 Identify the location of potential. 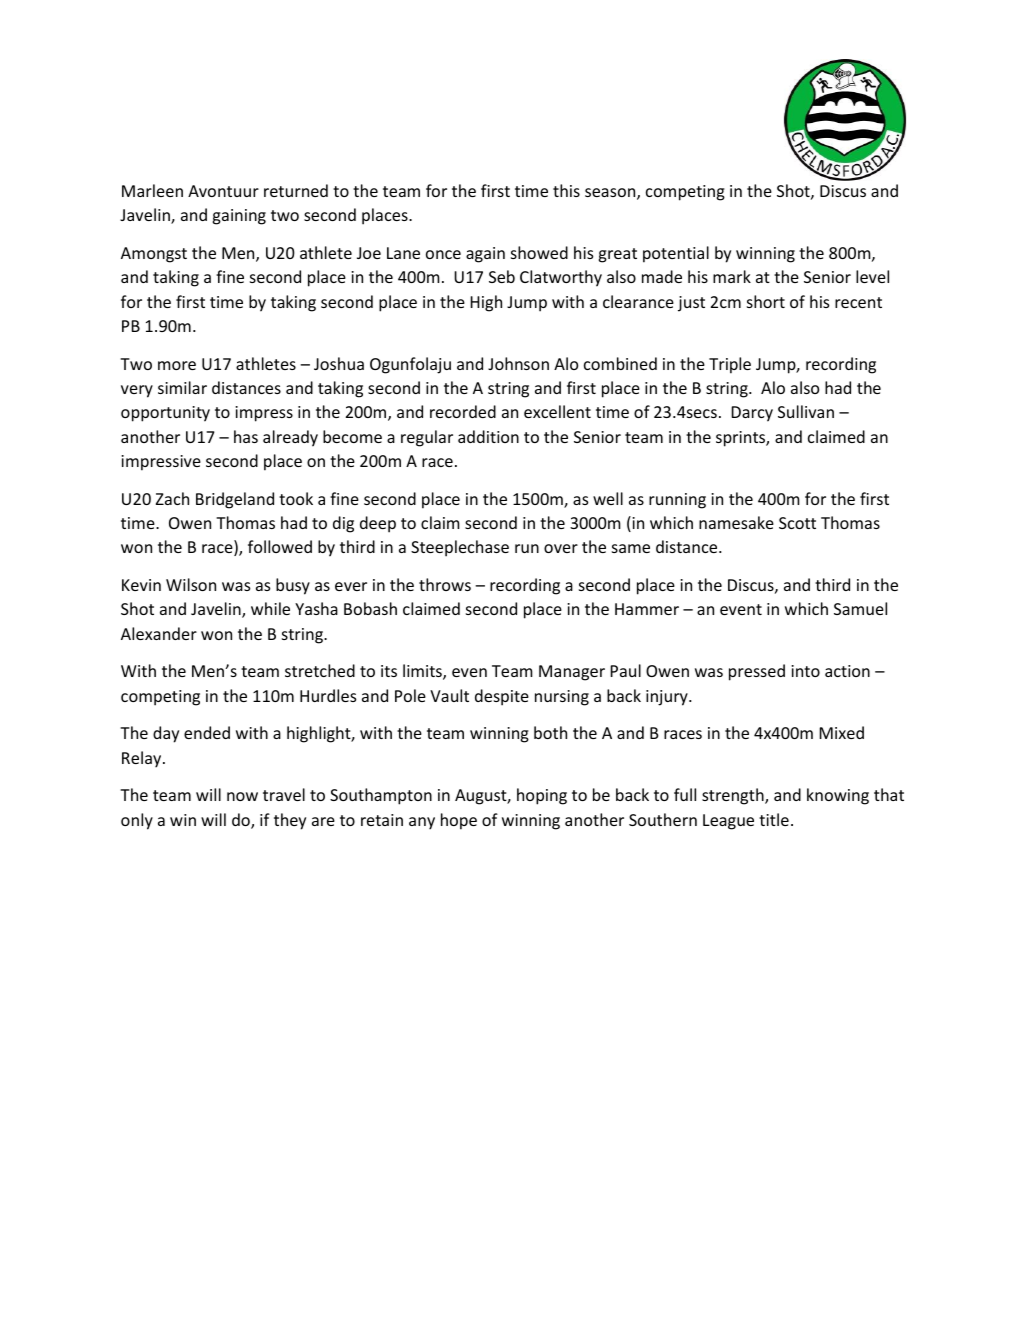
(676, 254).
